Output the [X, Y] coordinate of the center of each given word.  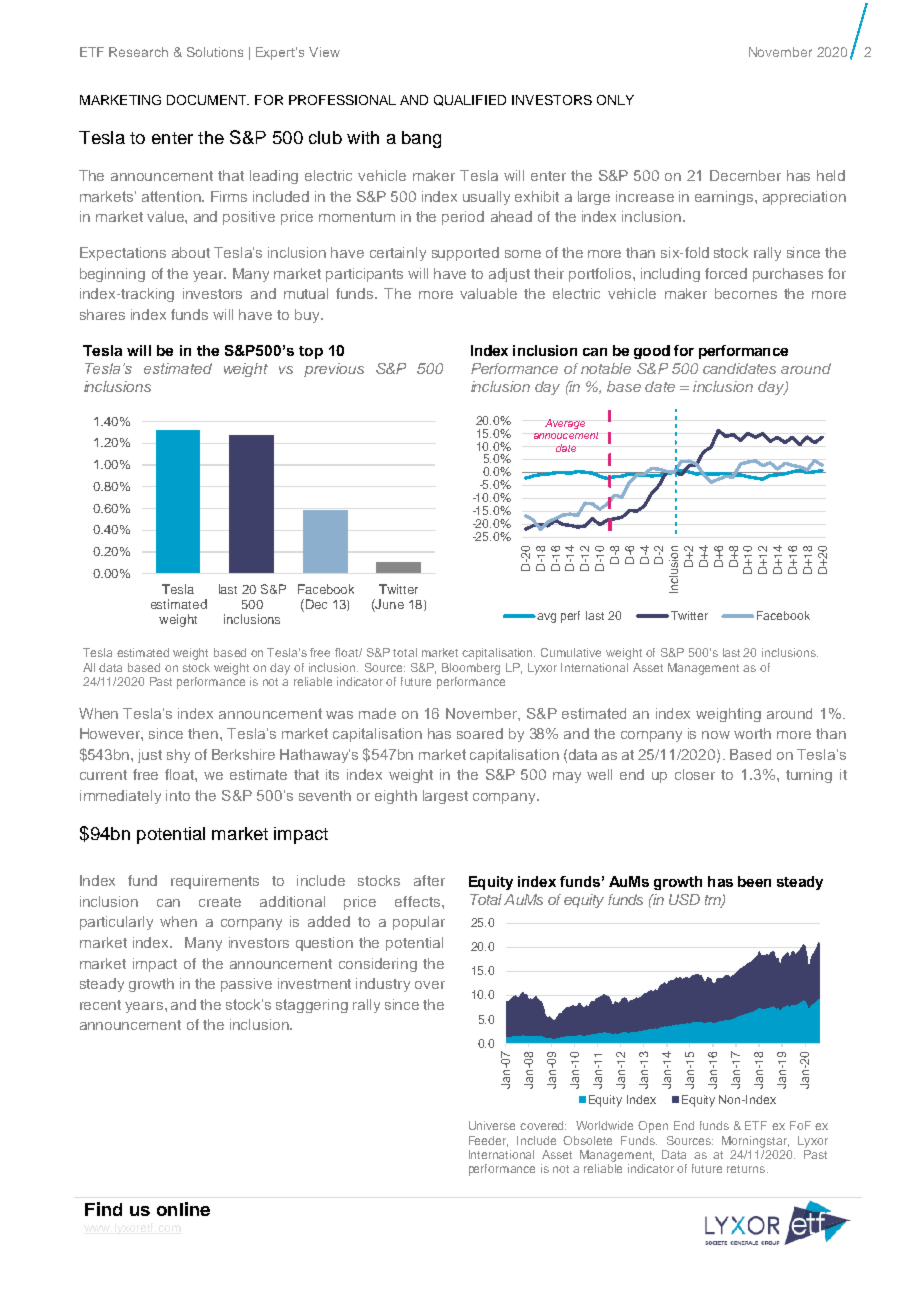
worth [752, 733]
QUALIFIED [470, 100]
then [204, 733]
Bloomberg [471, 669]
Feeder [488, 1141]
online [183, 1209]
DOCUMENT [208, 100]
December [745, 175]
